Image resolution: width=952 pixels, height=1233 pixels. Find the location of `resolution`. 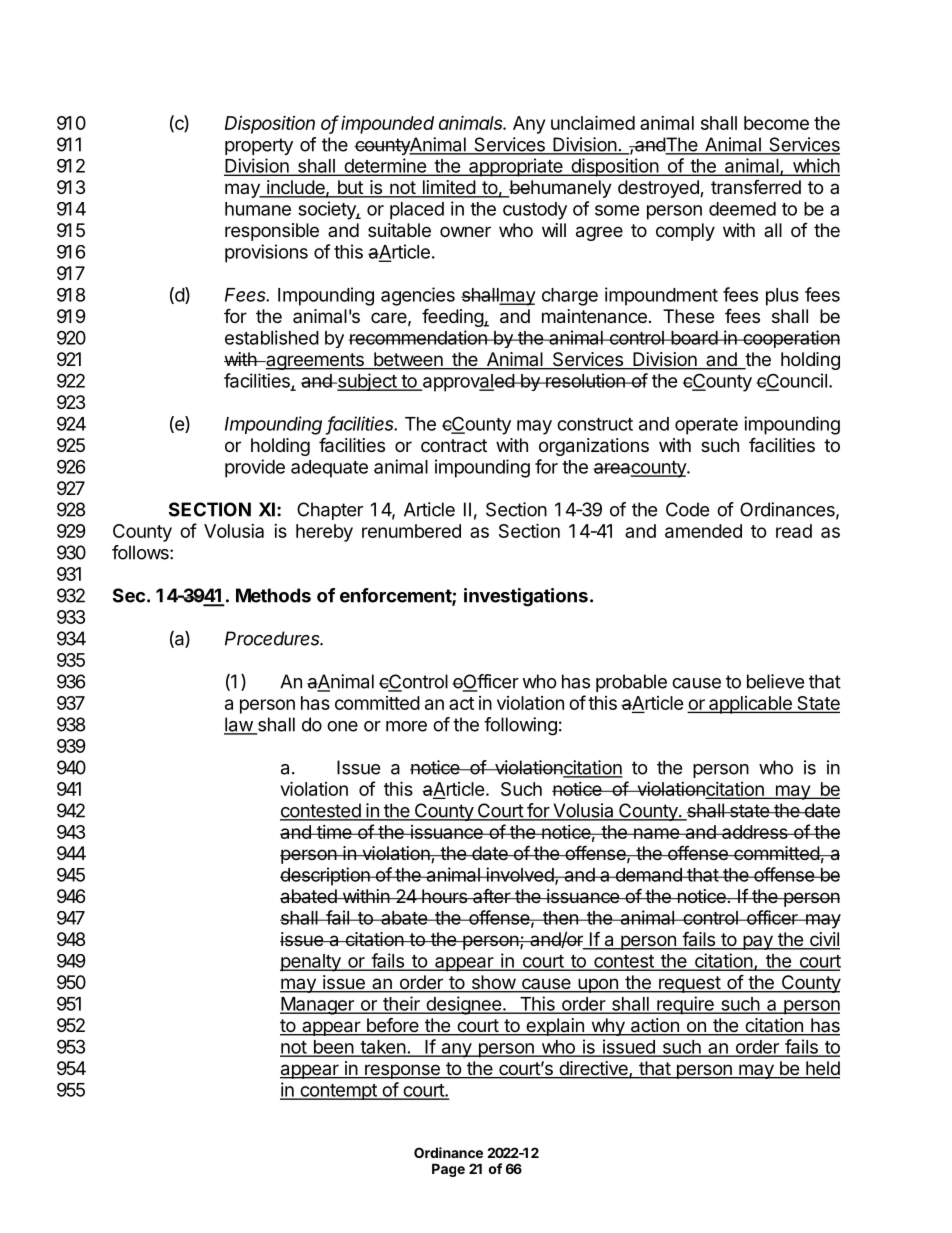

resolution is located at coordinates (585, 380).
